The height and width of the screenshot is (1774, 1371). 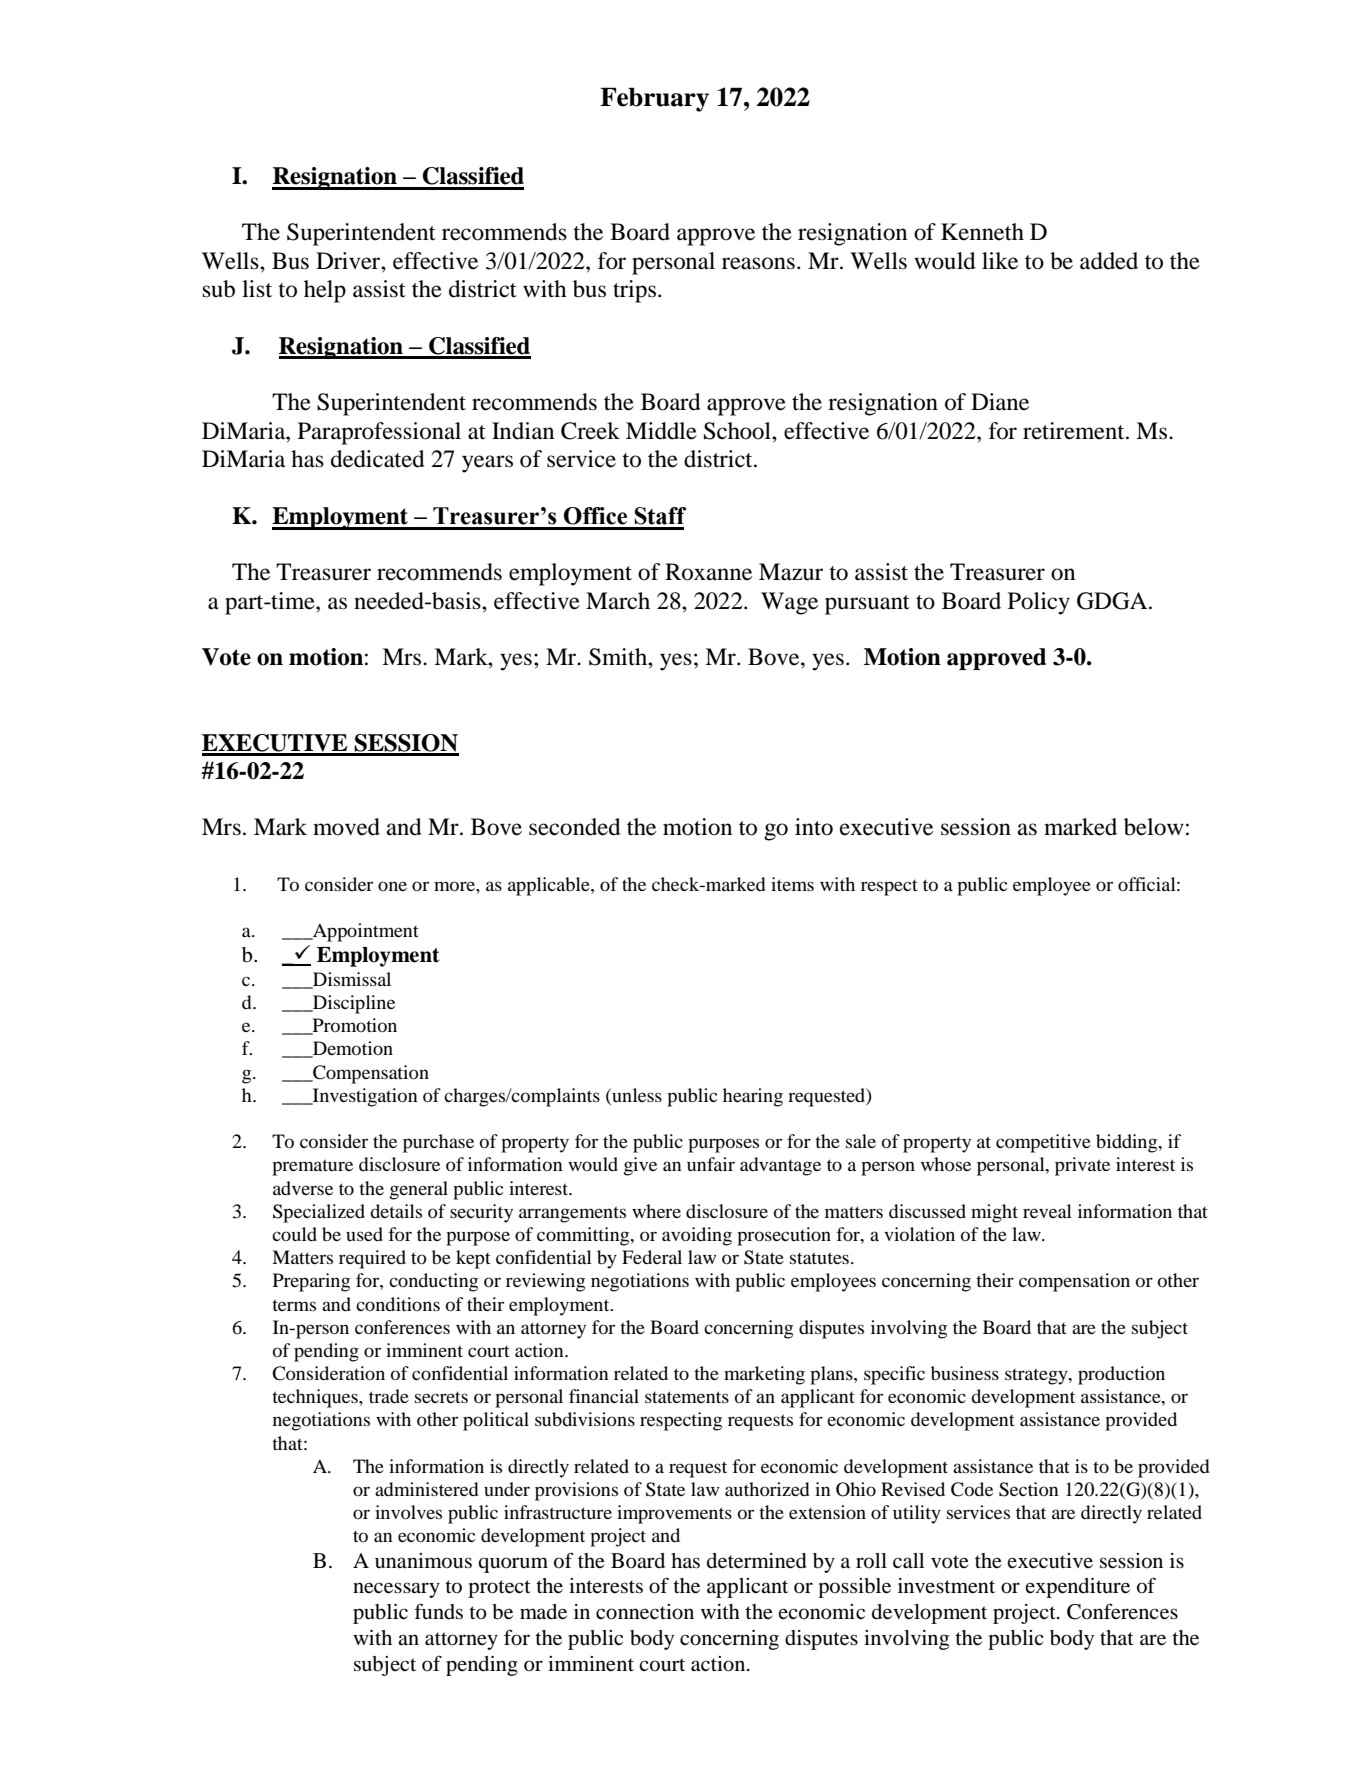 I want to click on moved, so click(x=346, y=827).
